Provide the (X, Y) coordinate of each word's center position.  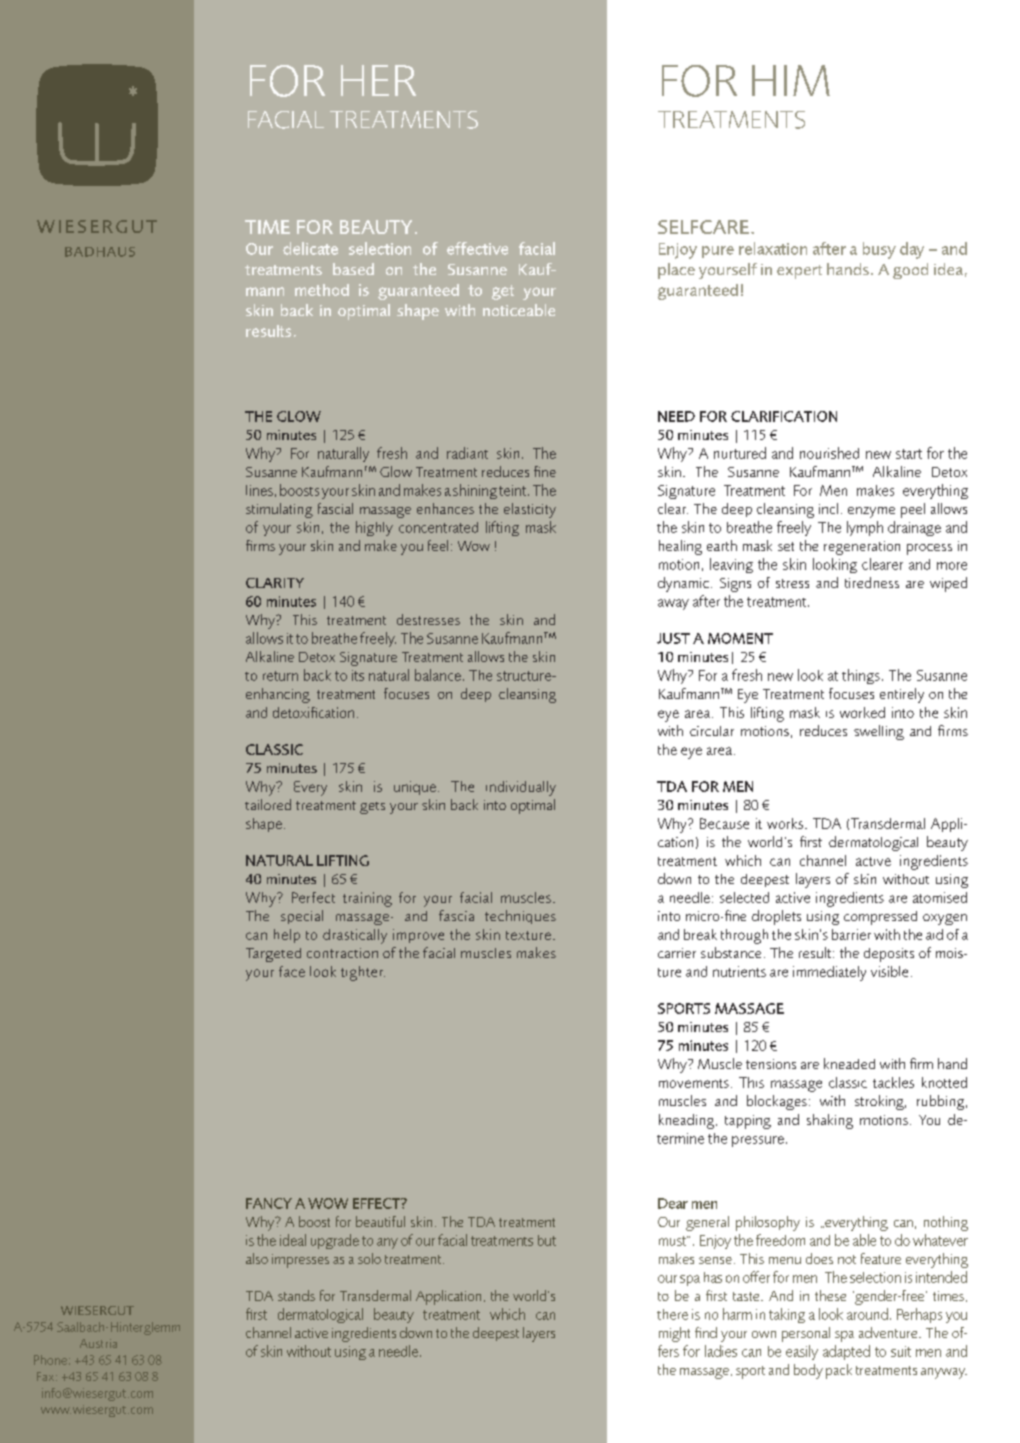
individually (521, 788)
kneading (688, 1121)
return (280, 676)
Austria (98, 1343)
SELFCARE (703, 227)
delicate (310, 248)
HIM (791, 80)
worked (862, 712)
